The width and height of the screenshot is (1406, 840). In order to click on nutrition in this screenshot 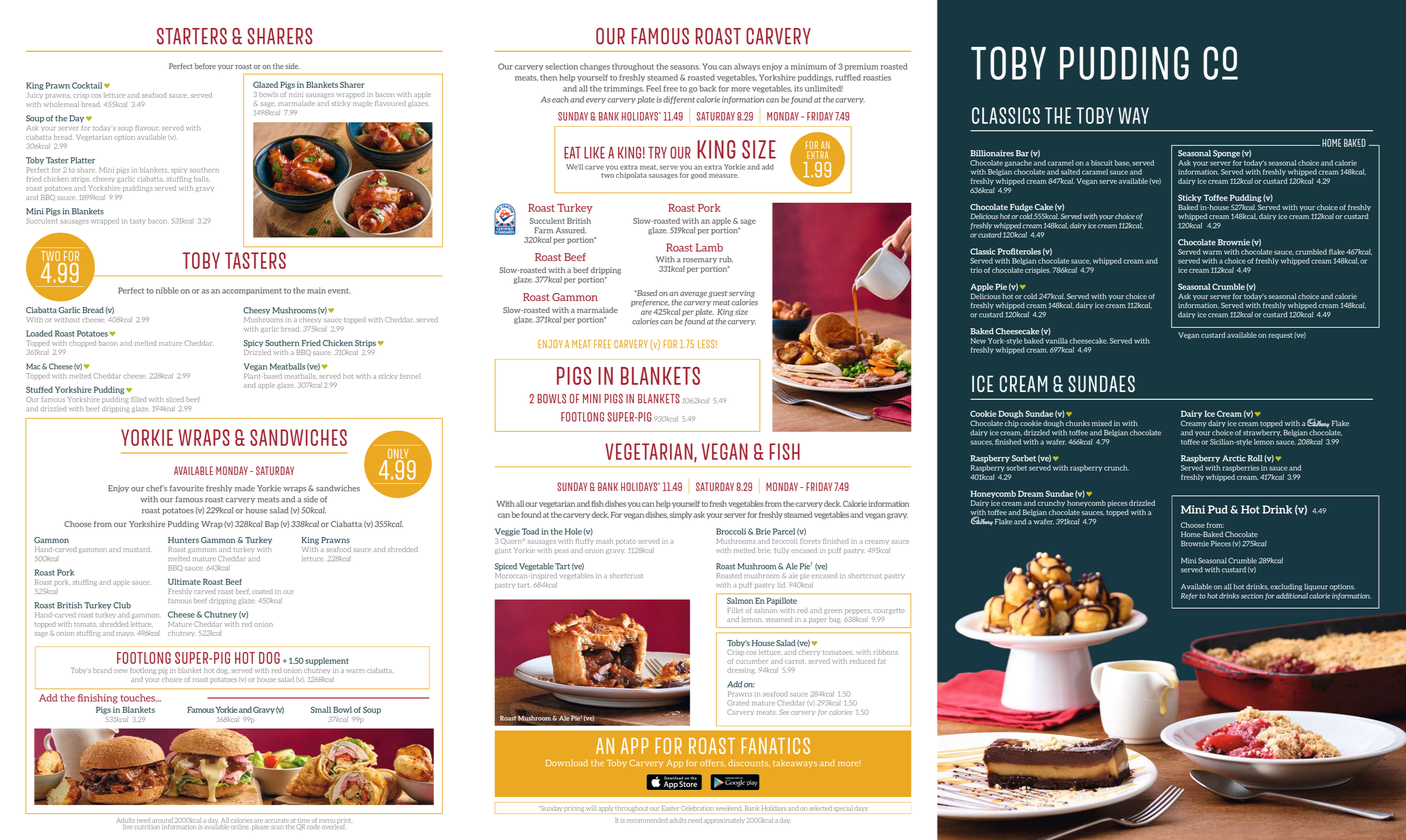, I will do `click(147, 825)`.
